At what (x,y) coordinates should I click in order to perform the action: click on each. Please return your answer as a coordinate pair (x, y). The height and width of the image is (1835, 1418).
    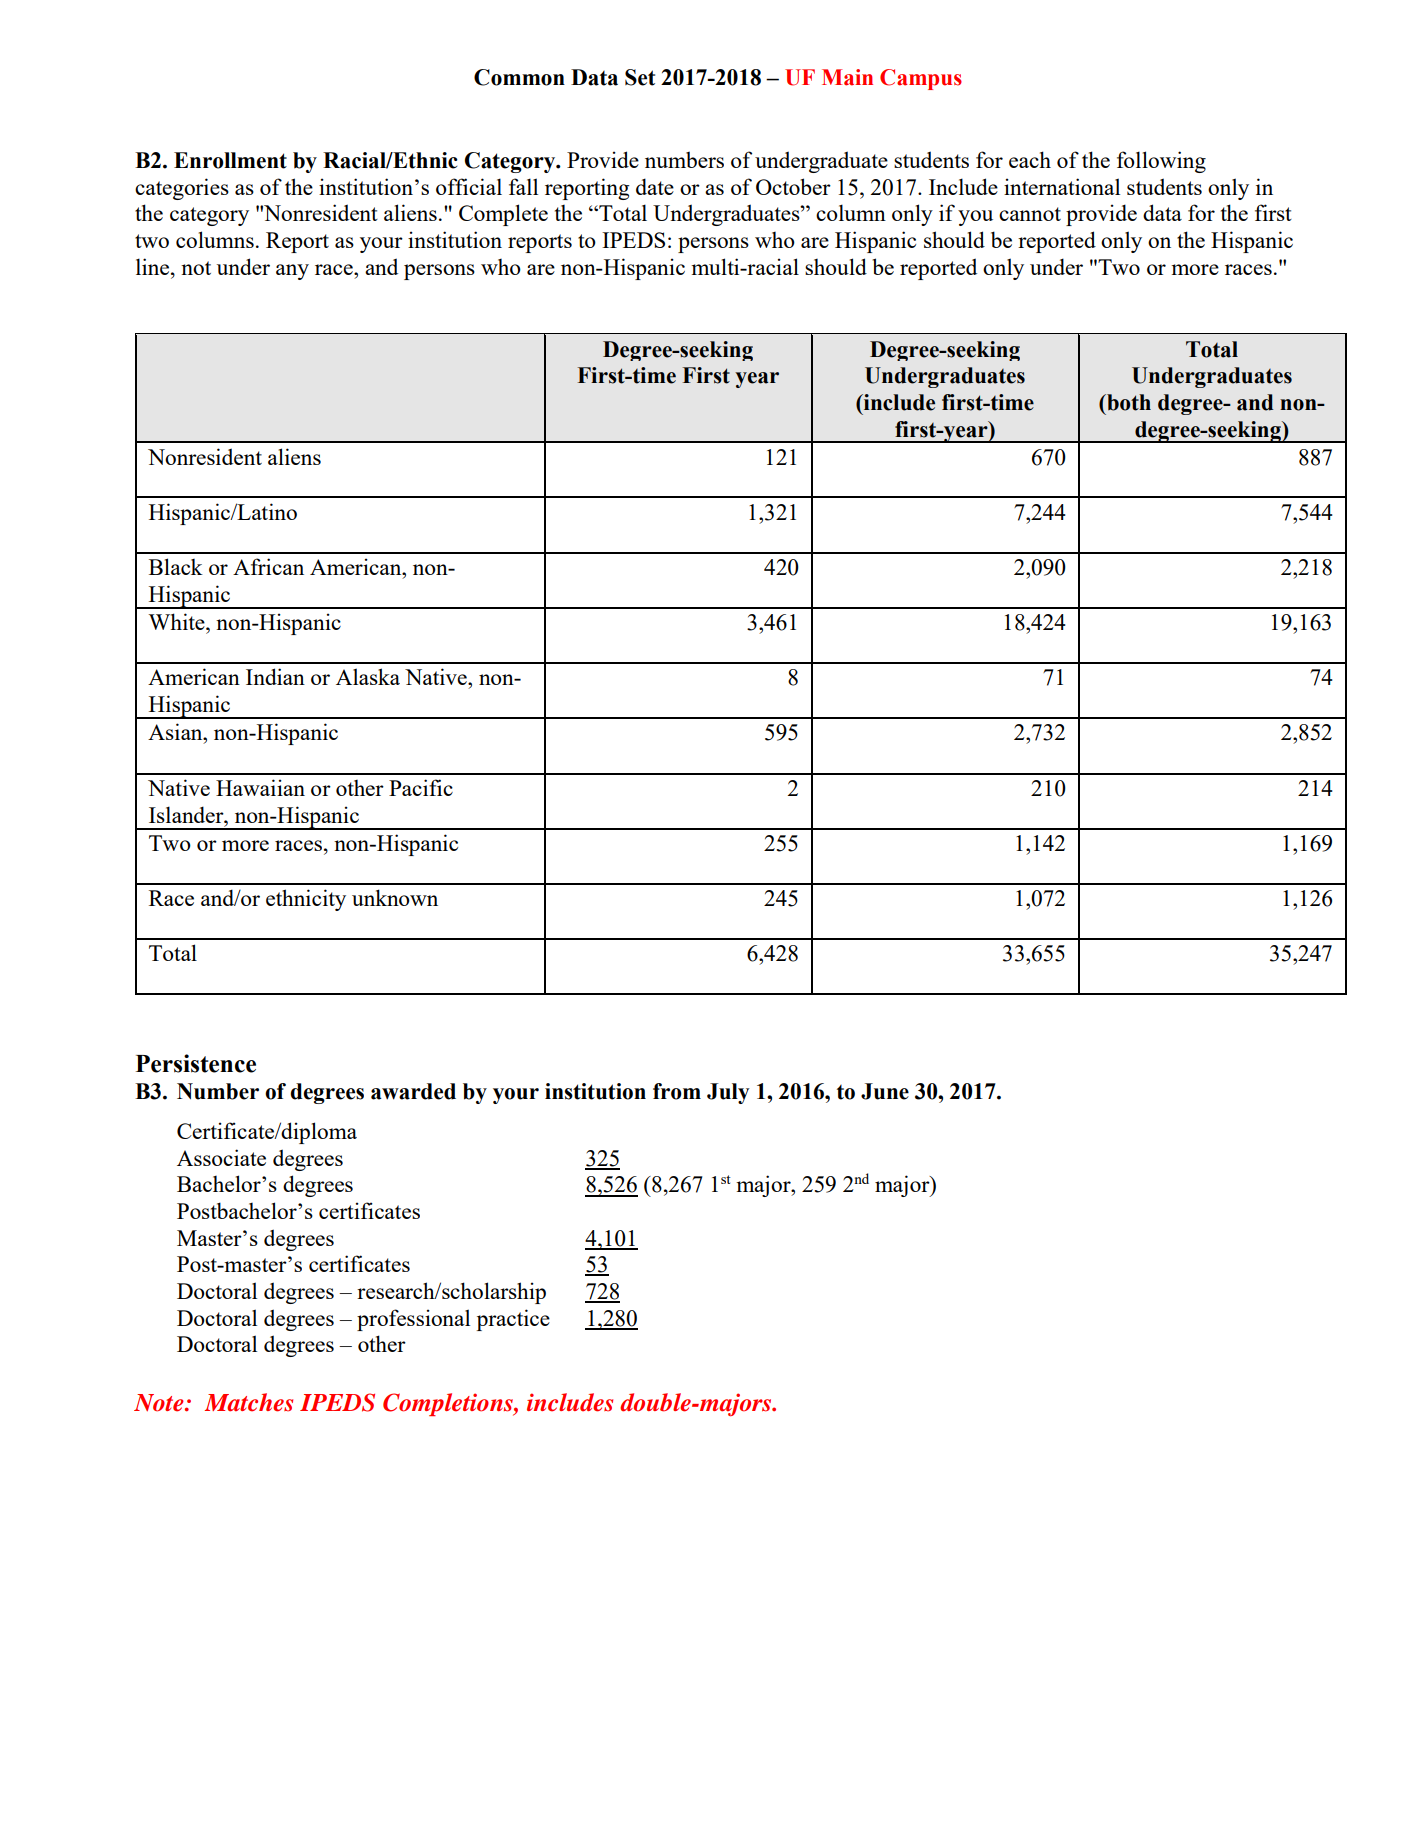
    Looking at the image, I should click on (1030, 159).
